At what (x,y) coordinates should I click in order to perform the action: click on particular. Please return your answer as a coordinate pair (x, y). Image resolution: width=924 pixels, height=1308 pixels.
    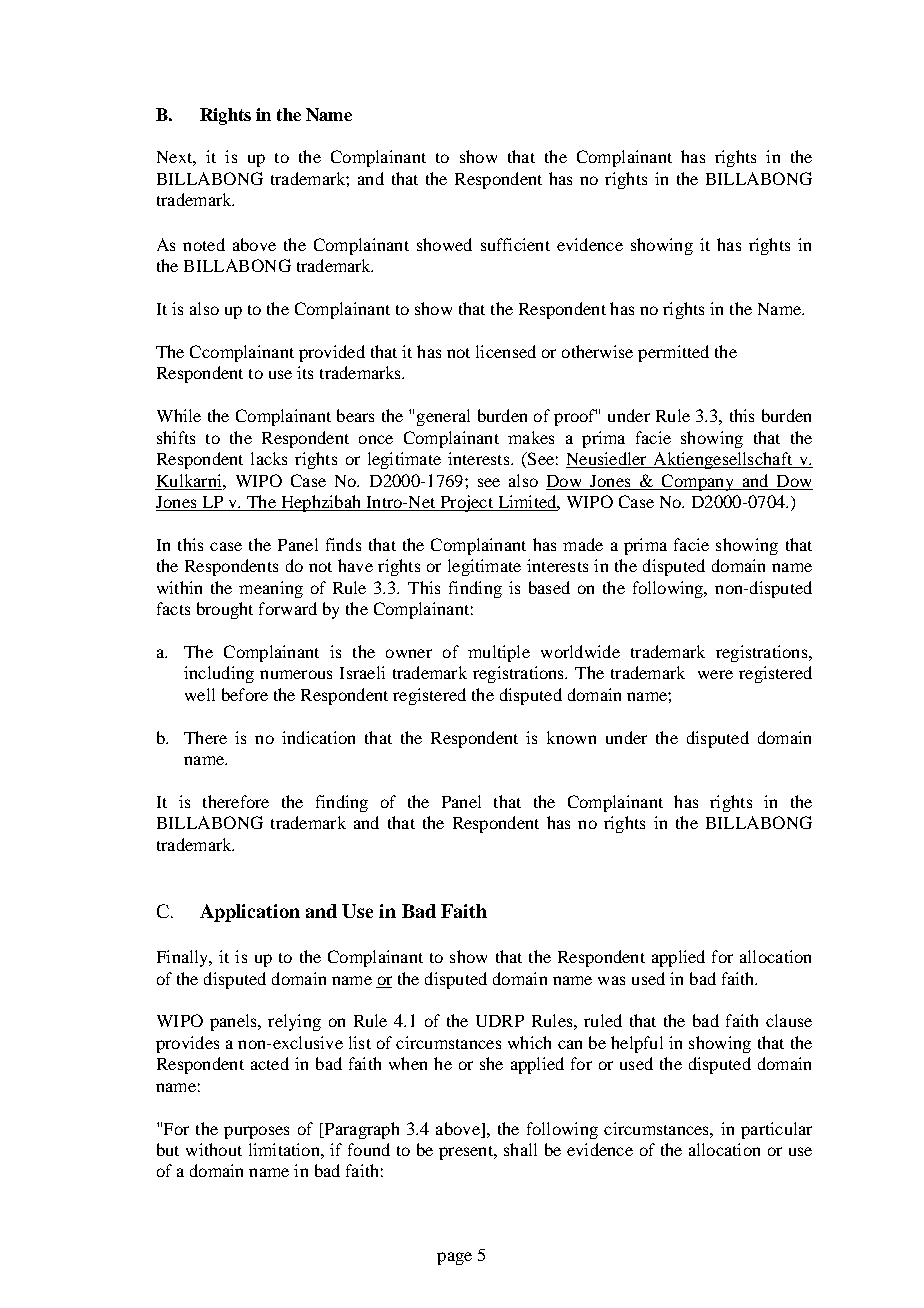
    Looking at the image, I should click on (776, 1130).
